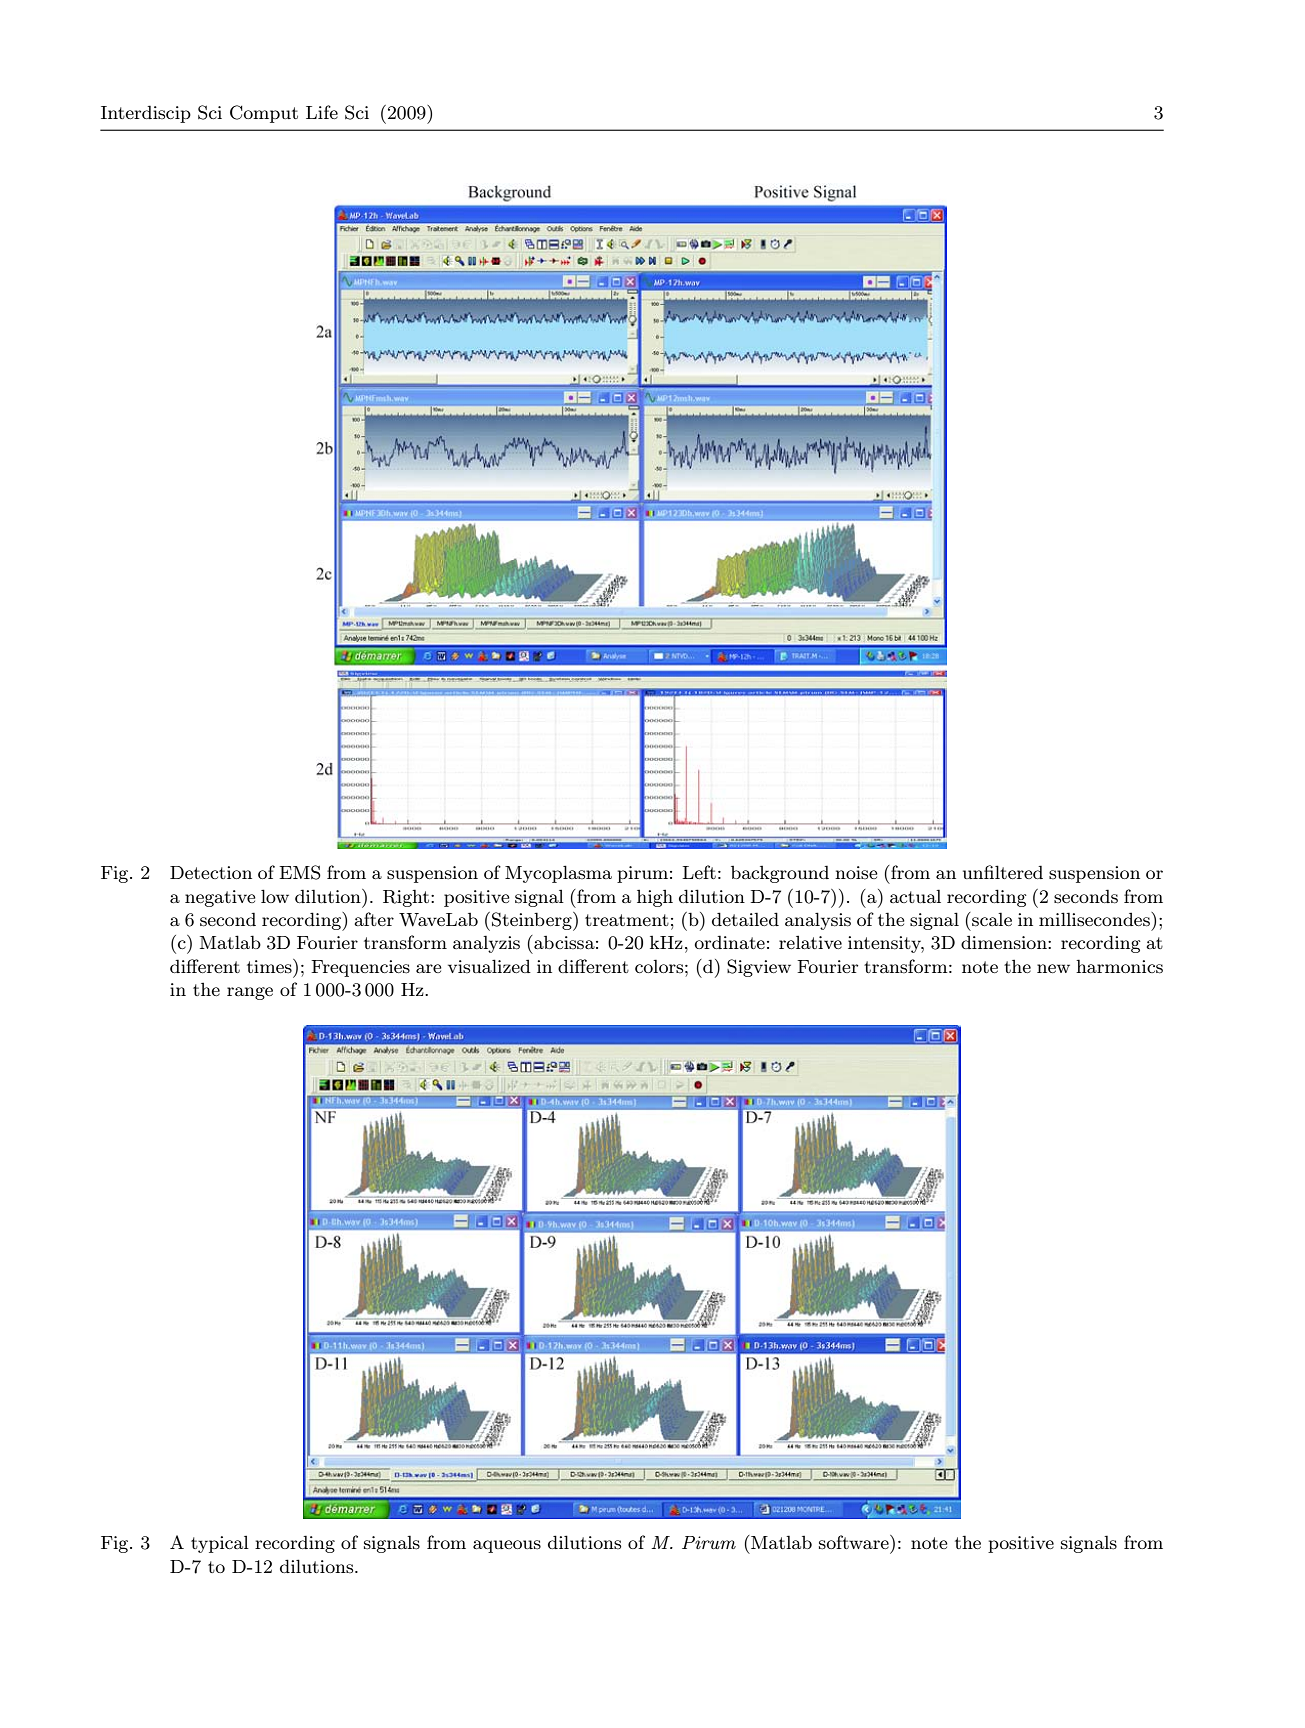 This image has height=1728, width=1305. I want to click on range, so click(250, 993).
